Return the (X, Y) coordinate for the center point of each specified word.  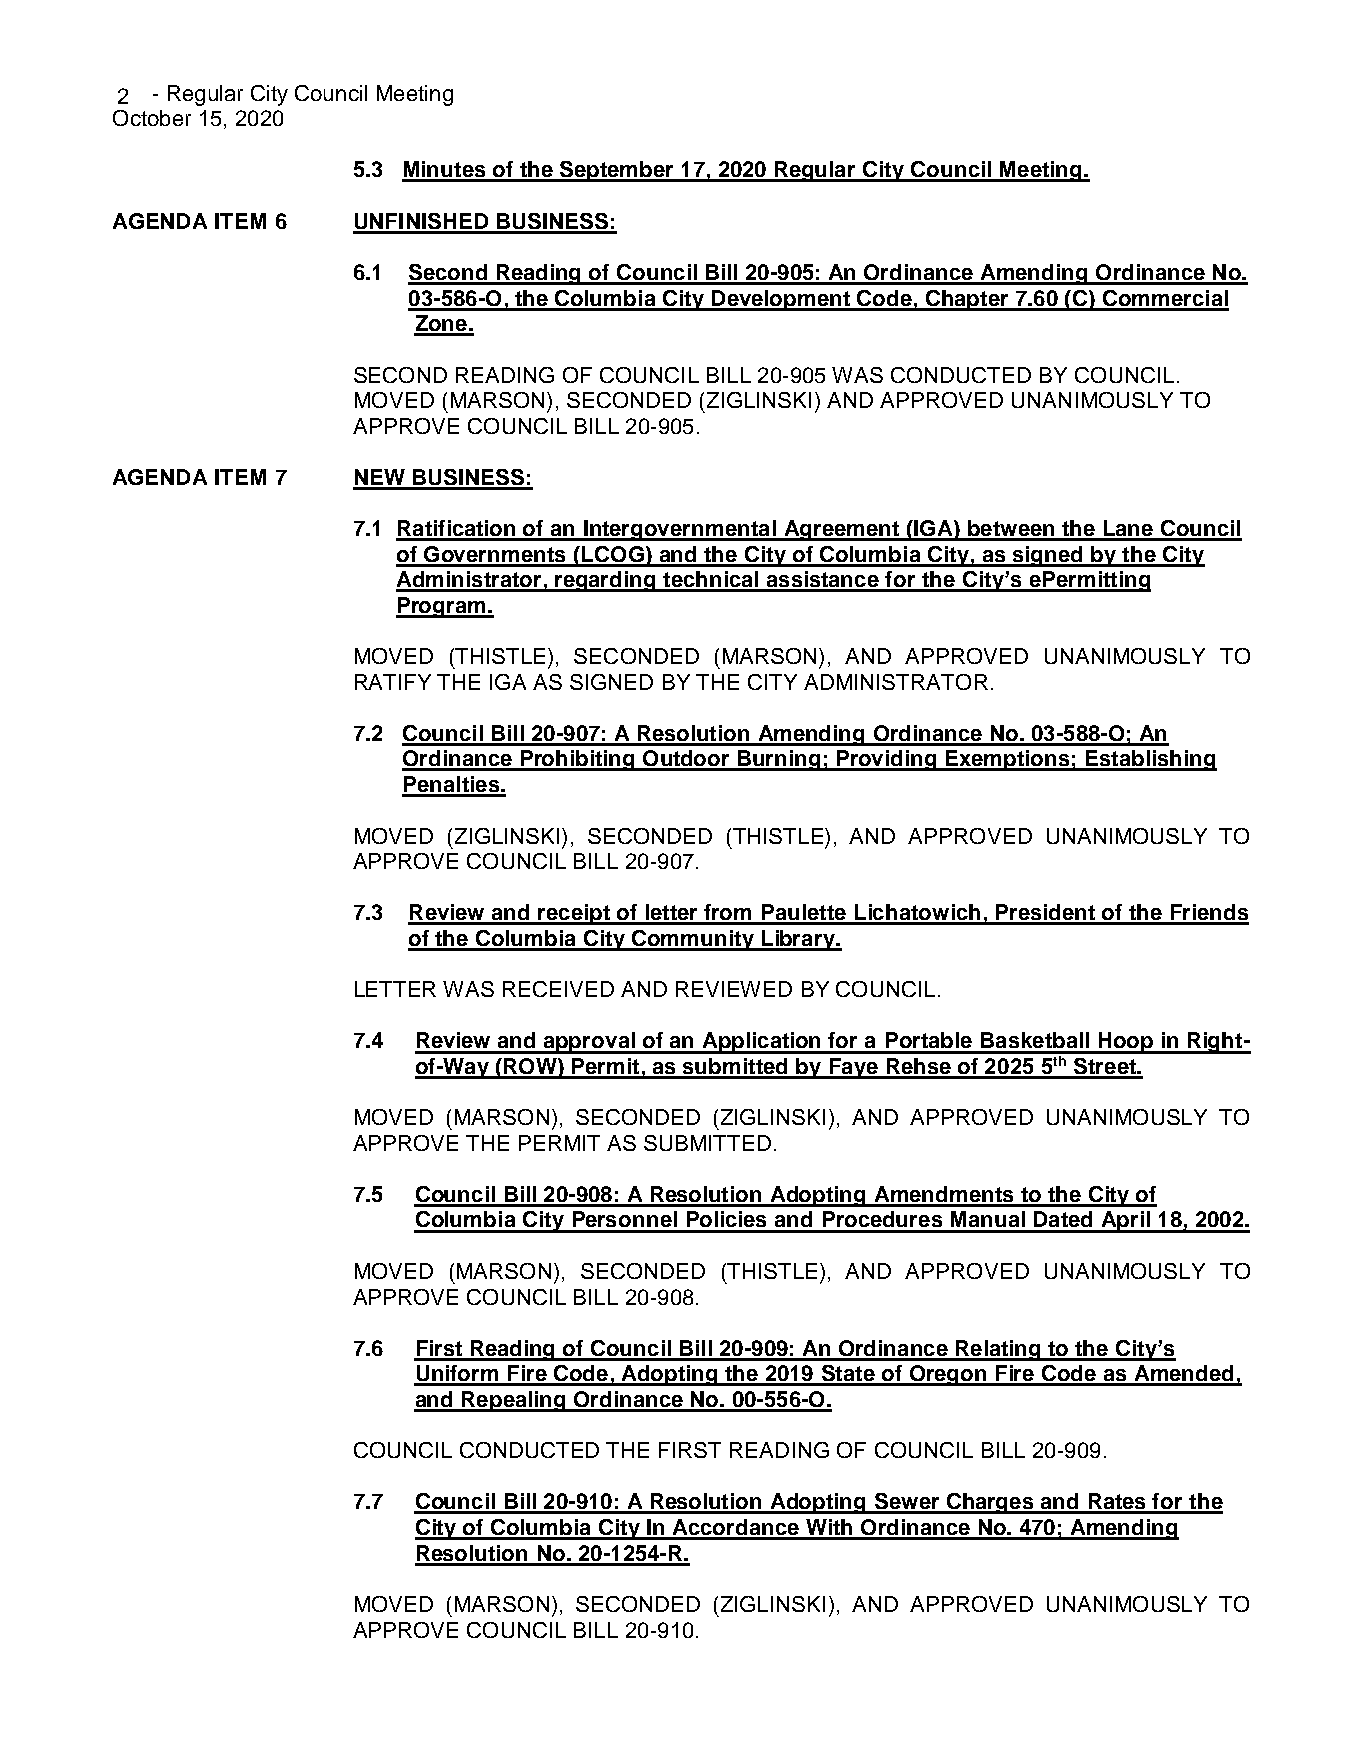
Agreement (842, 530)
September (617, 171)
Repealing (514, 1401)
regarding (605, 581)
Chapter (967, 300)
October (152, 118)
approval (589, 1043)
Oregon (948, 1375)
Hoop (1125, 1043)
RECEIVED (558, 989)
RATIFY (393, 682)
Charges (990, 1503)
